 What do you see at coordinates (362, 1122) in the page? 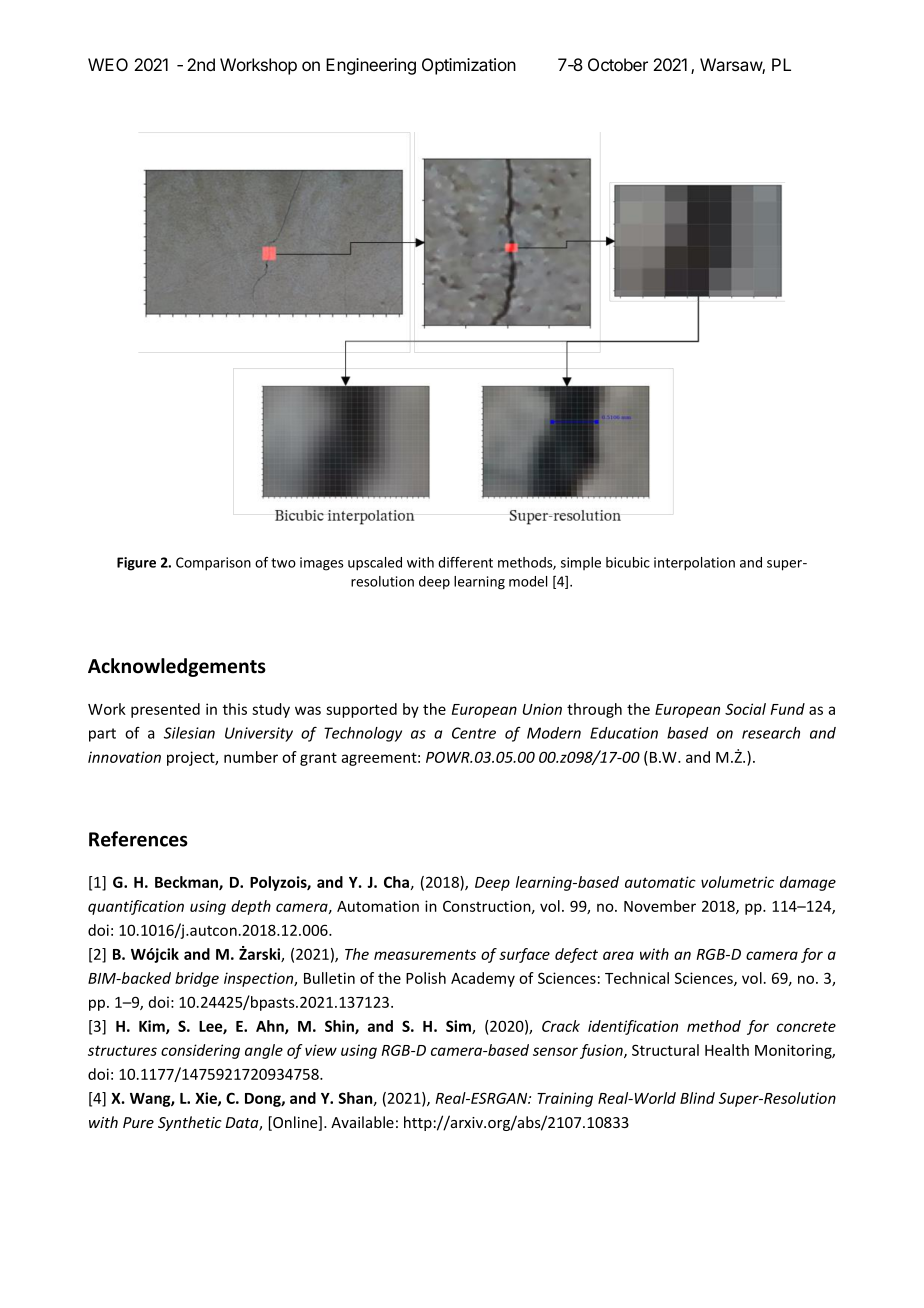
I see `Available` at bounding box center [362, 1122].
